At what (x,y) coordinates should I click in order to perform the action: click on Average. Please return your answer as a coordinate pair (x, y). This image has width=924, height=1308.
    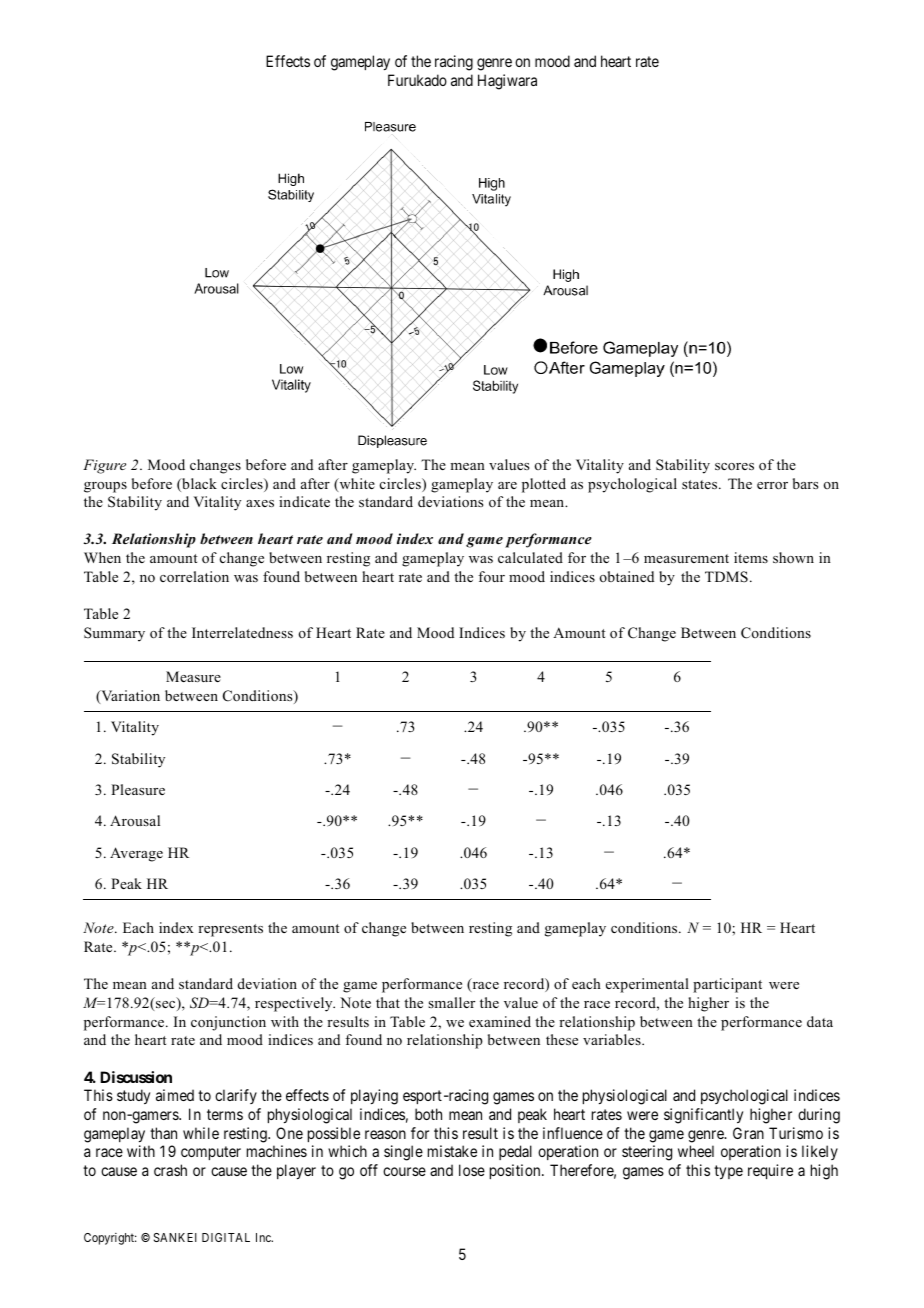
    Looking at the image, I should click on (136, 854).
